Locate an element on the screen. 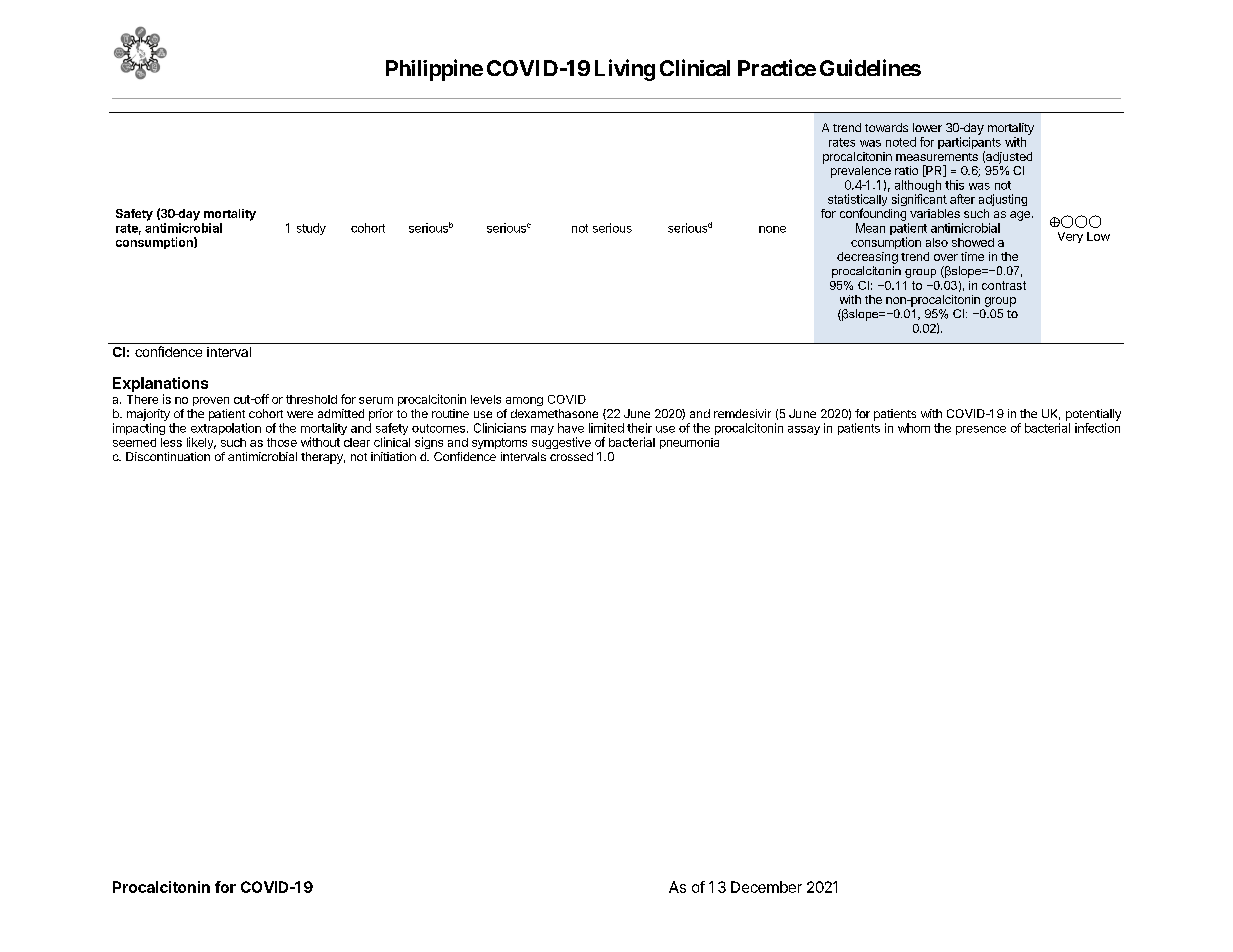  crossed is located at coordinates (571, 456).
